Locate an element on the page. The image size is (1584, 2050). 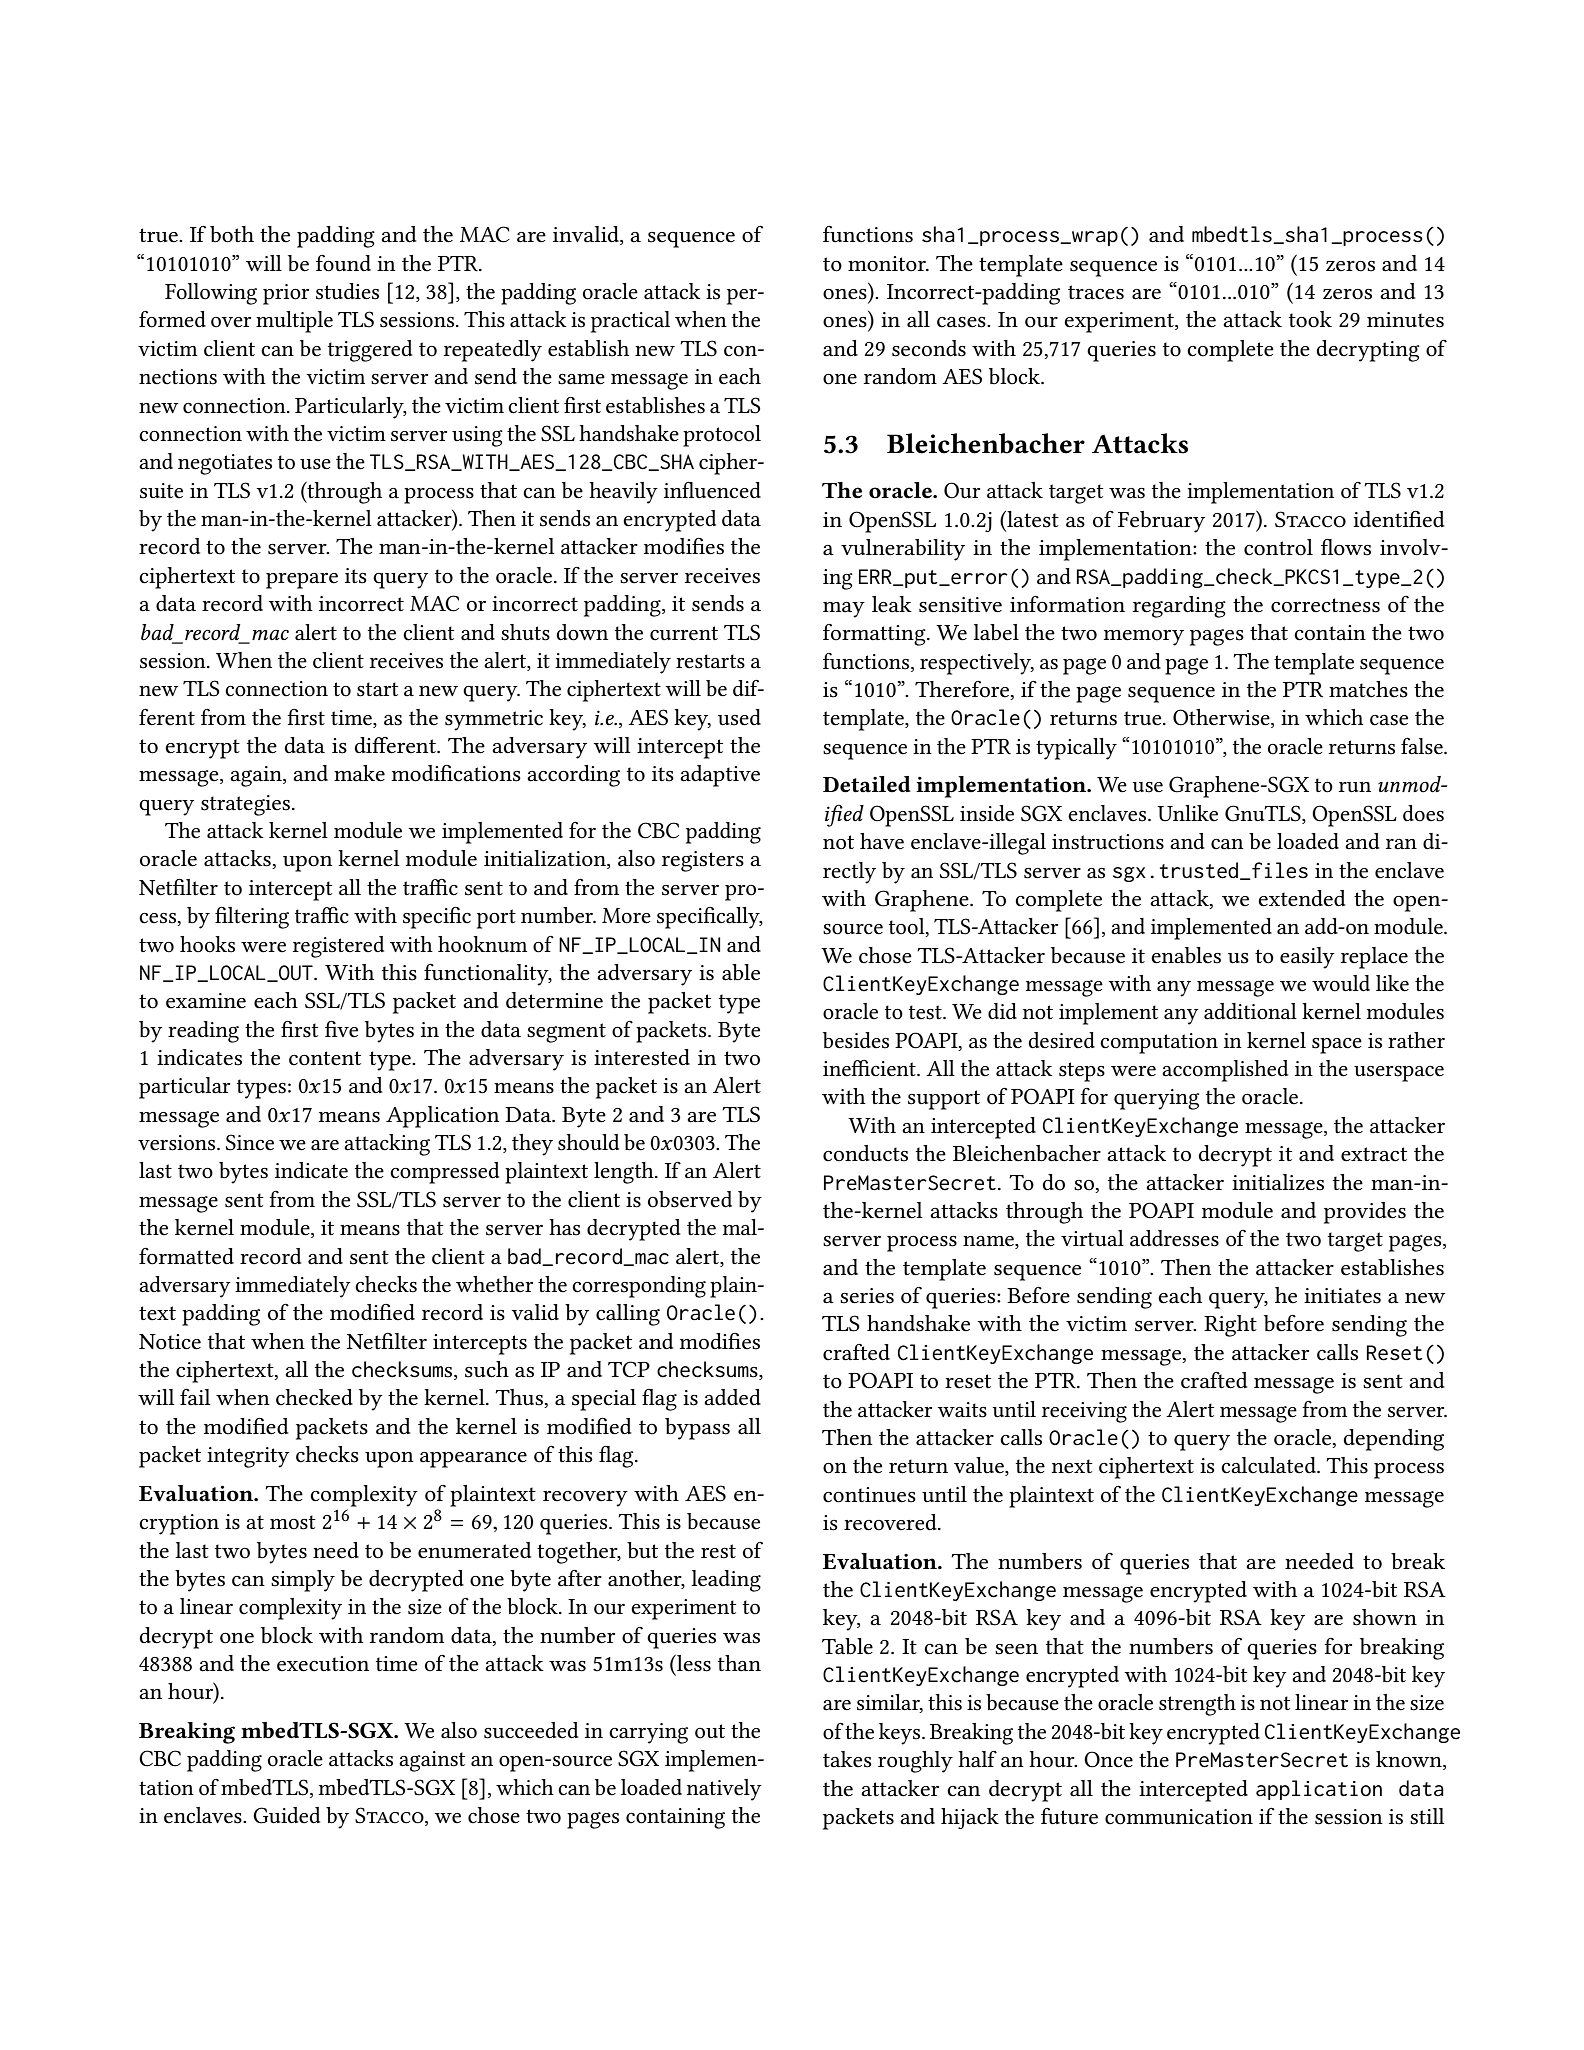
monitor is located at coordinates (888, 264).
